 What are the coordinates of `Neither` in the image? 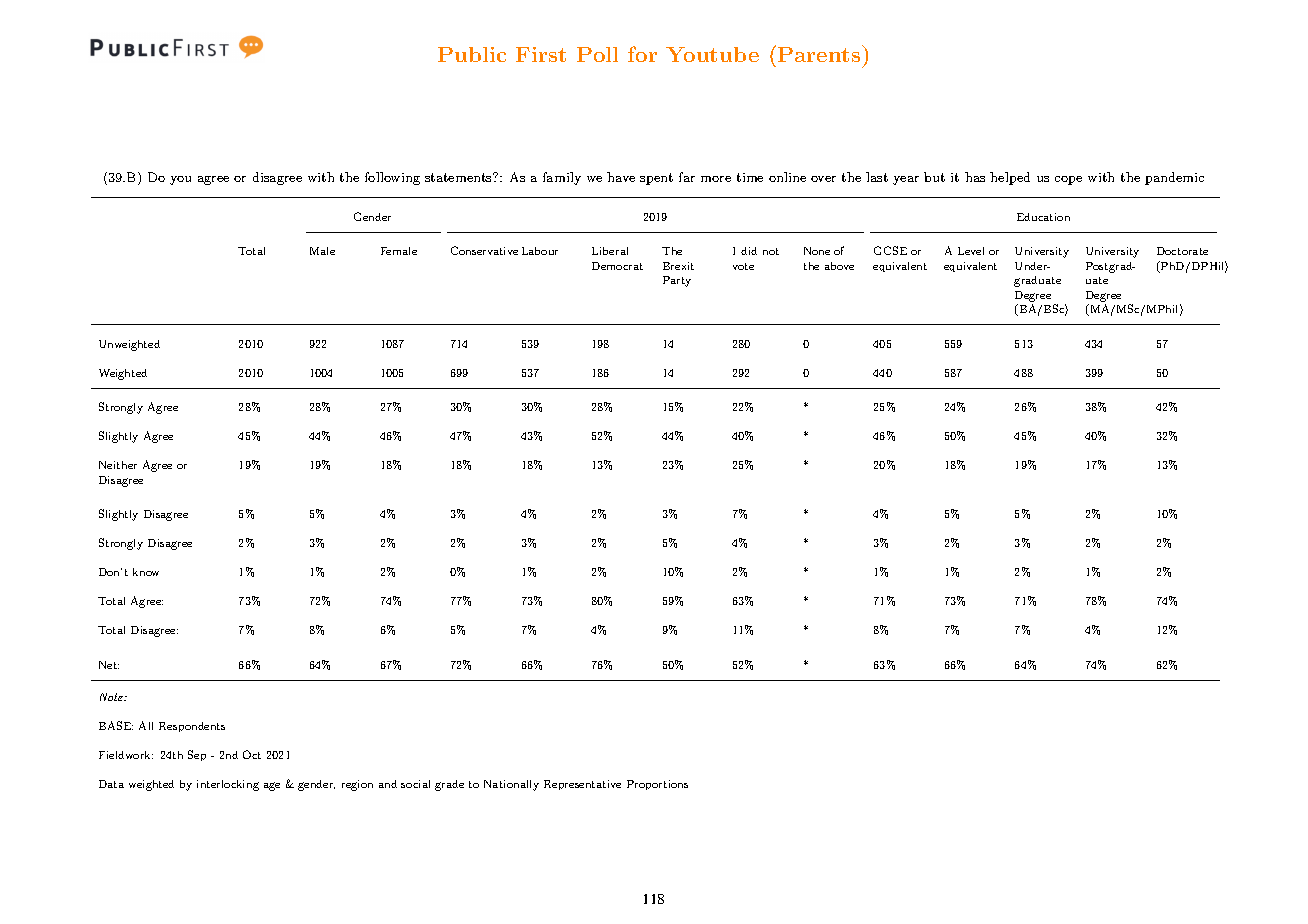 It's located at (118, 465).
